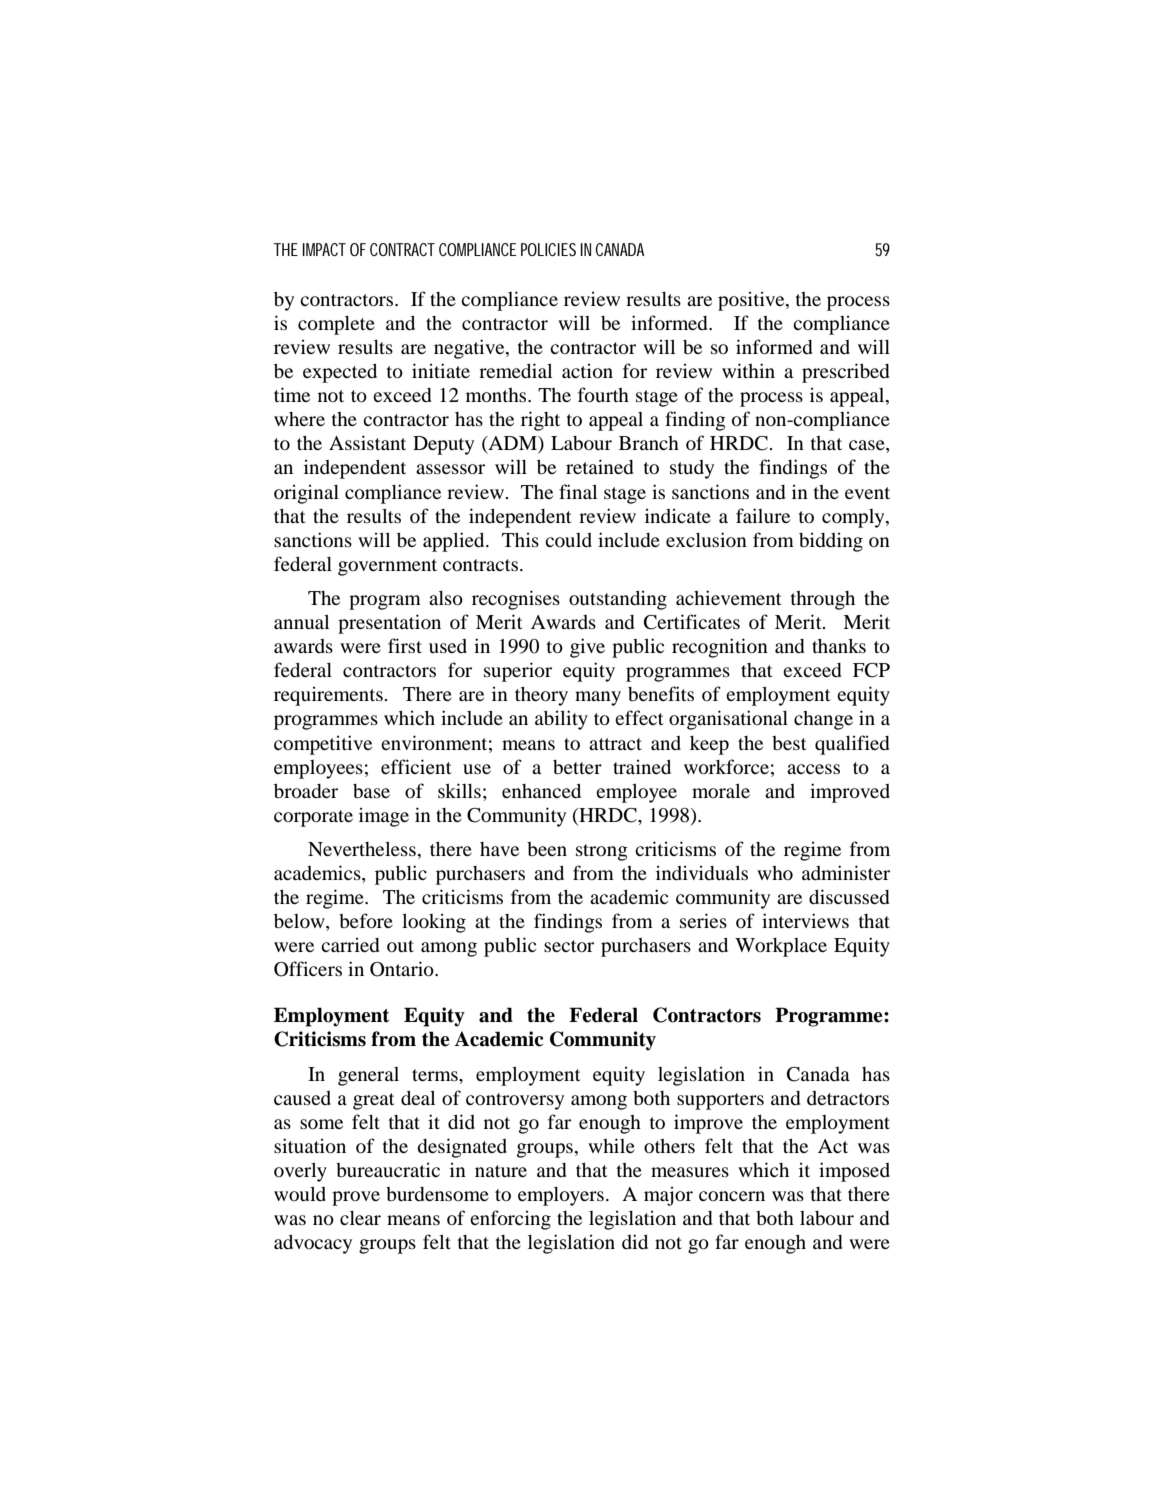 The height and width of the image is (1506, 1164). Describe the element at coordinates (360, 1218) in the image. I see `clear` at that location.
